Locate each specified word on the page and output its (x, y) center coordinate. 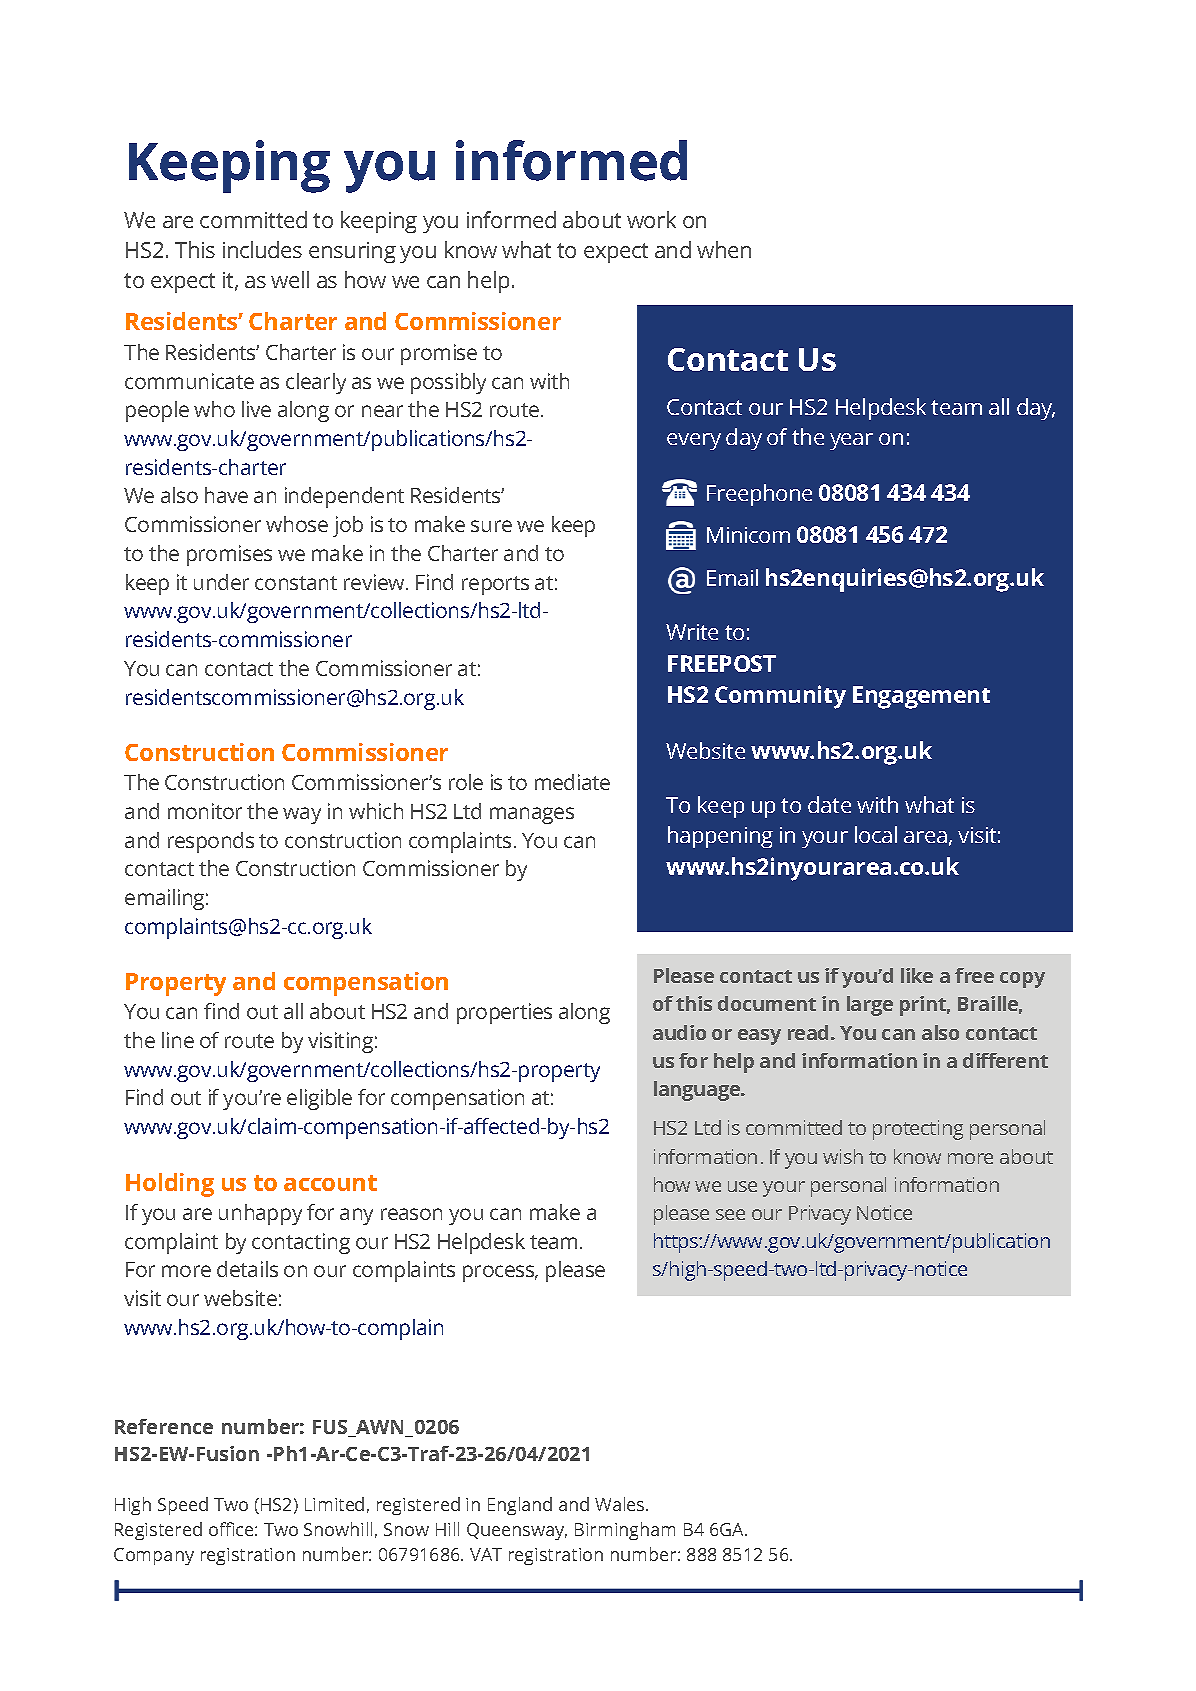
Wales (621, 1504)
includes (262, 249)
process (500, 1273)
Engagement (921, 697)
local (876, 834)
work (651, 219)
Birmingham (625, 1531)
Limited (334, 1504)
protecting (918, 1130)
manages (532, 815)
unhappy (260, 1214)
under (221, 582)
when (724, 249)
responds (211, 842)
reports (495, 585)
